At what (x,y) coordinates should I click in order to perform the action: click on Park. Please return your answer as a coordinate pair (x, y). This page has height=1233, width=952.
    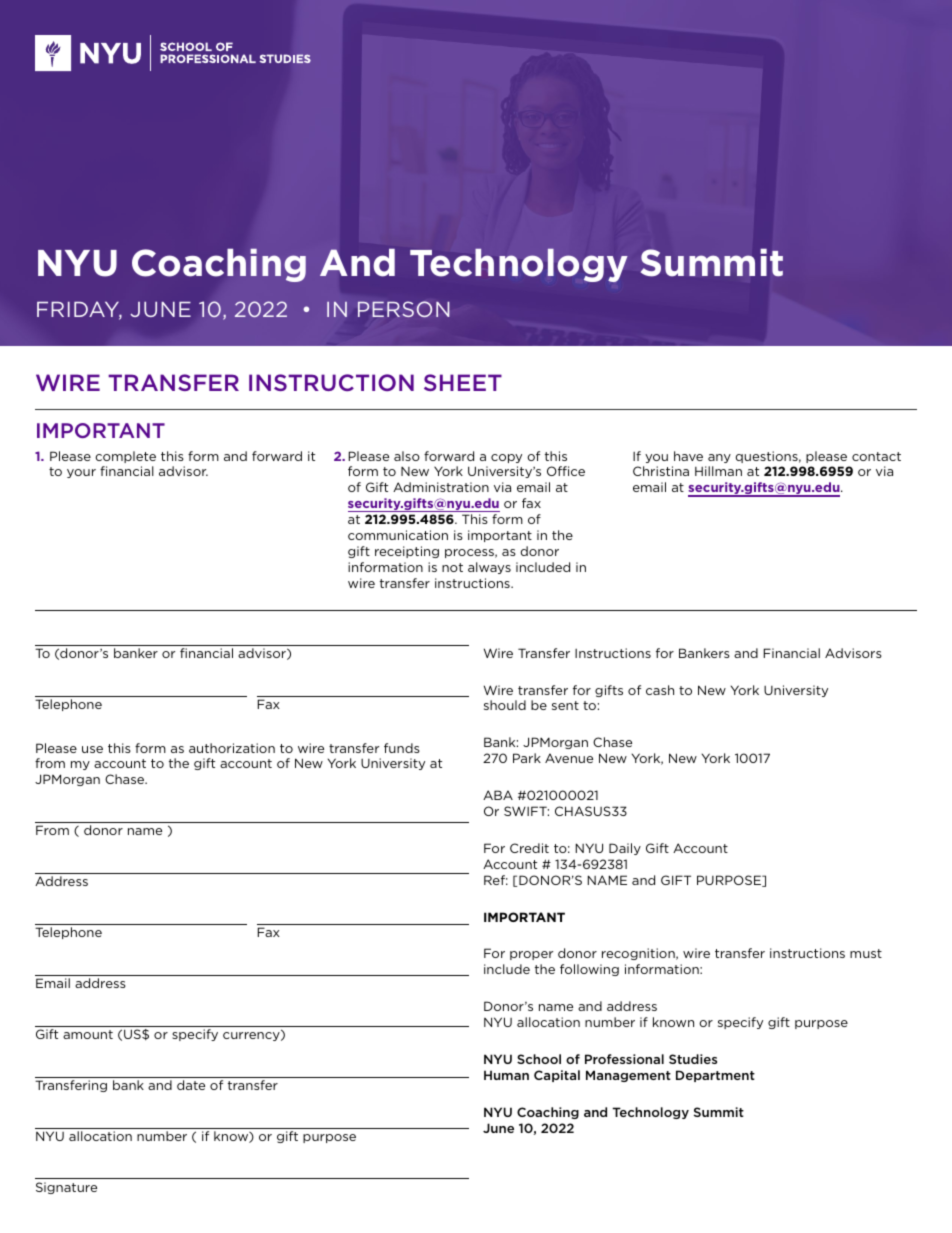
    Looking at the image, I should click on (527, 758).
